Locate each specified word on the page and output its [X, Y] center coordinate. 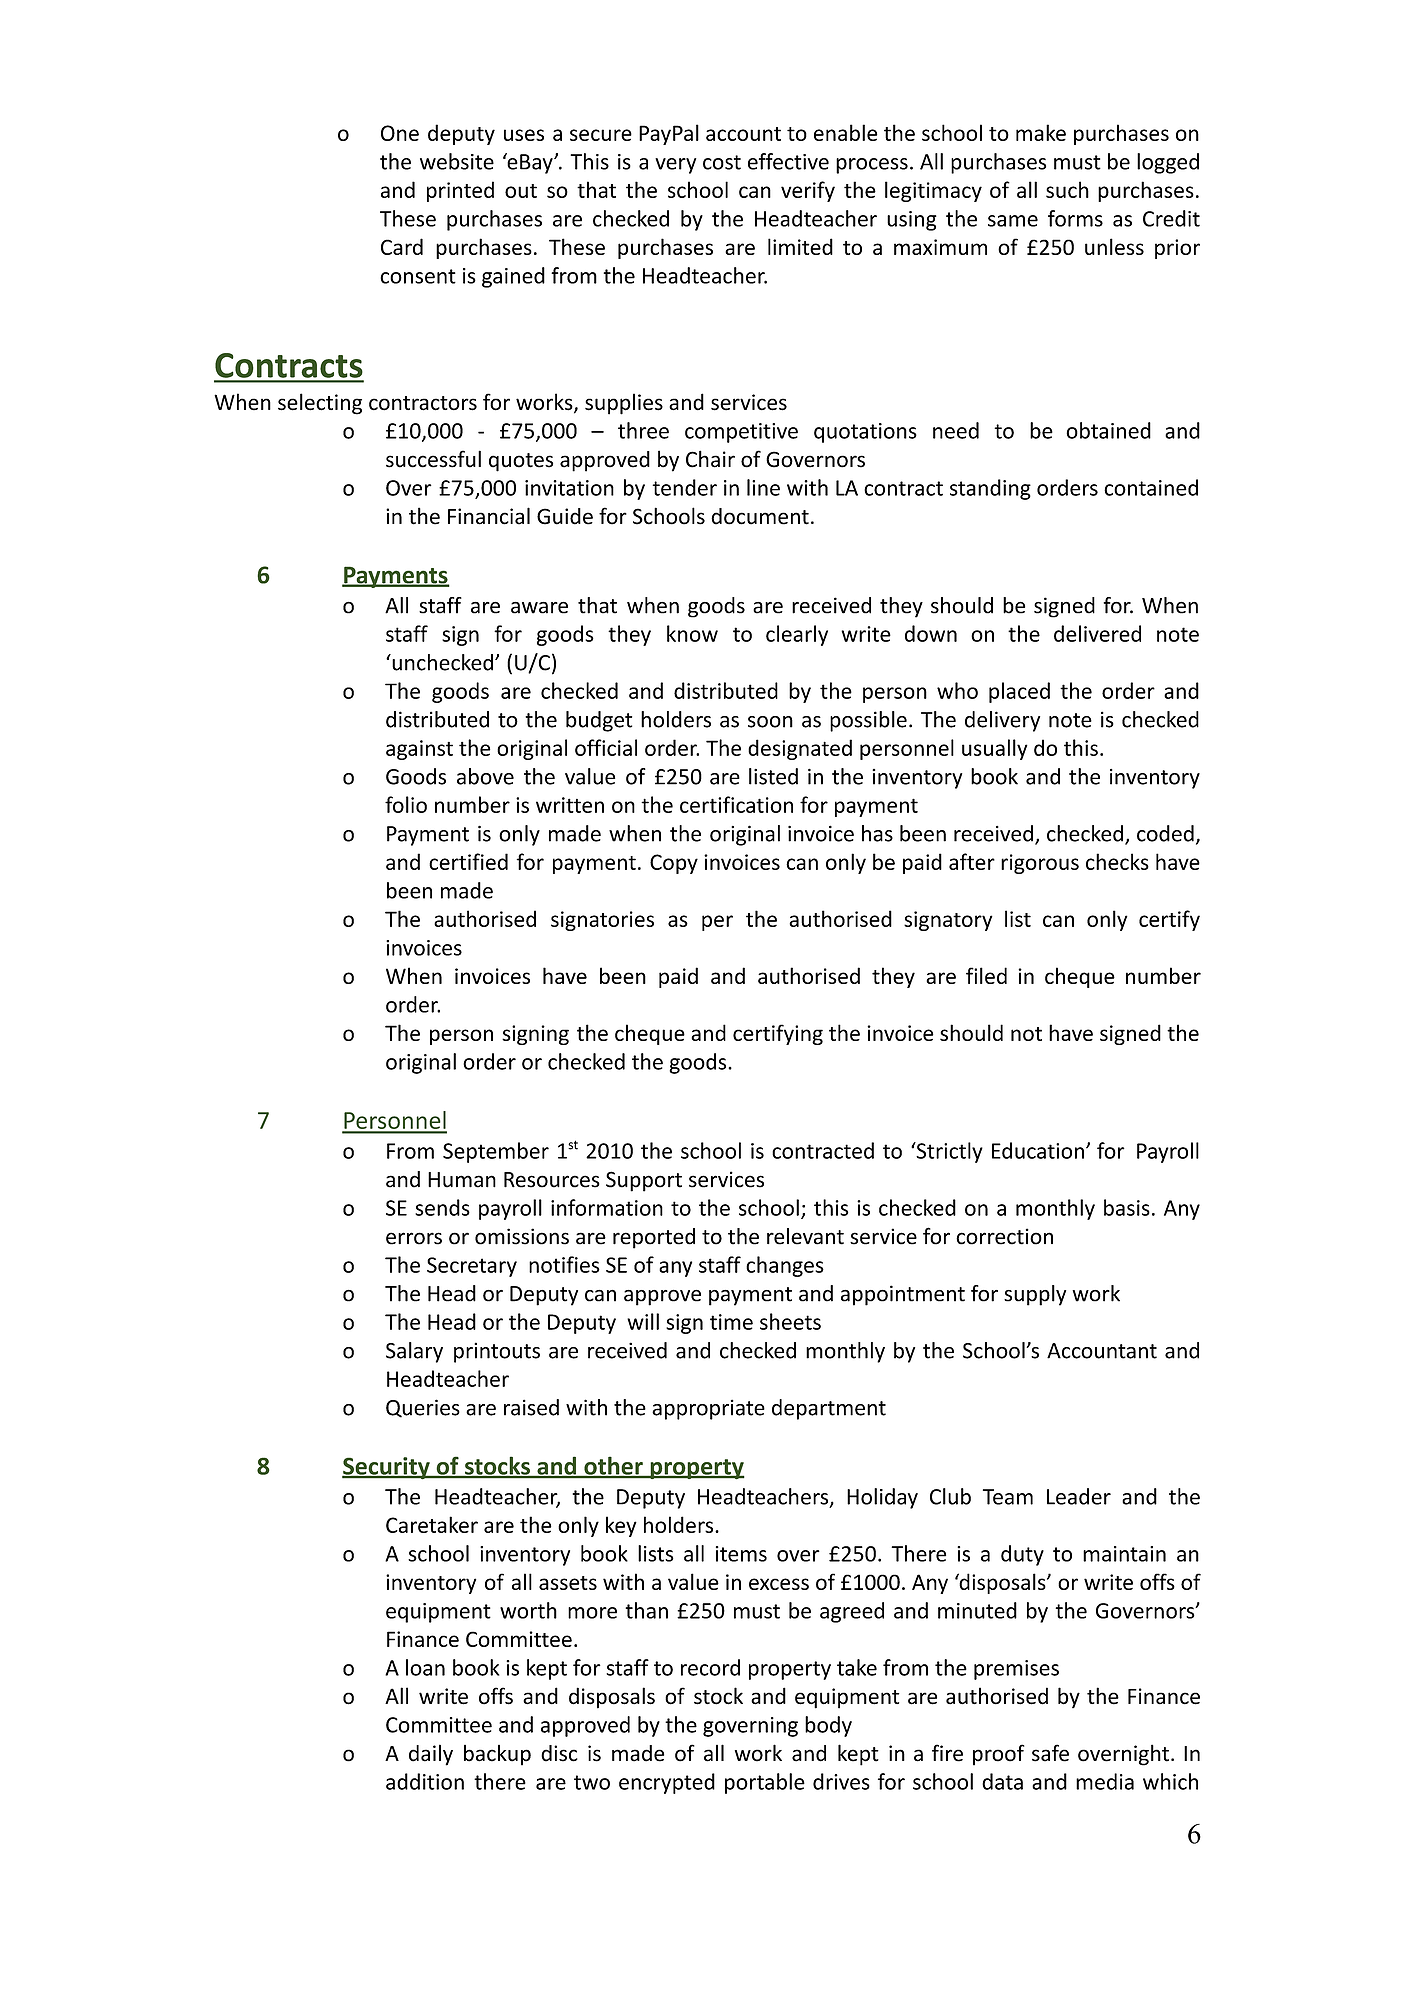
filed [986, 975]
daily [431, 1755]
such [1067, 189]
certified [468, 861]
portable [765, 1783]
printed [460, 191]
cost [722, 162]
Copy [674, 864]
